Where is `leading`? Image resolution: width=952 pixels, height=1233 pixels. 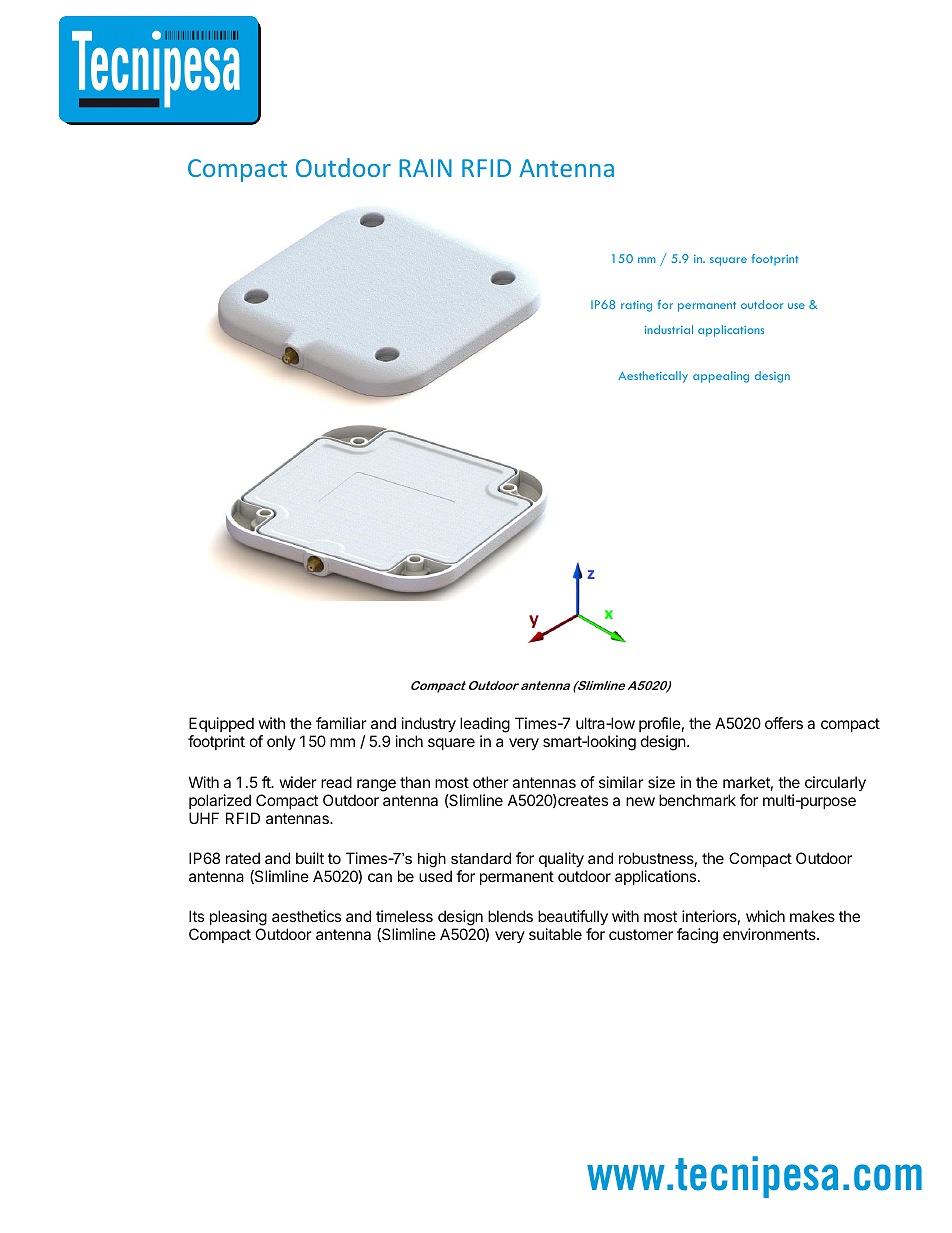 leading is located at coordinates (485, 726).
